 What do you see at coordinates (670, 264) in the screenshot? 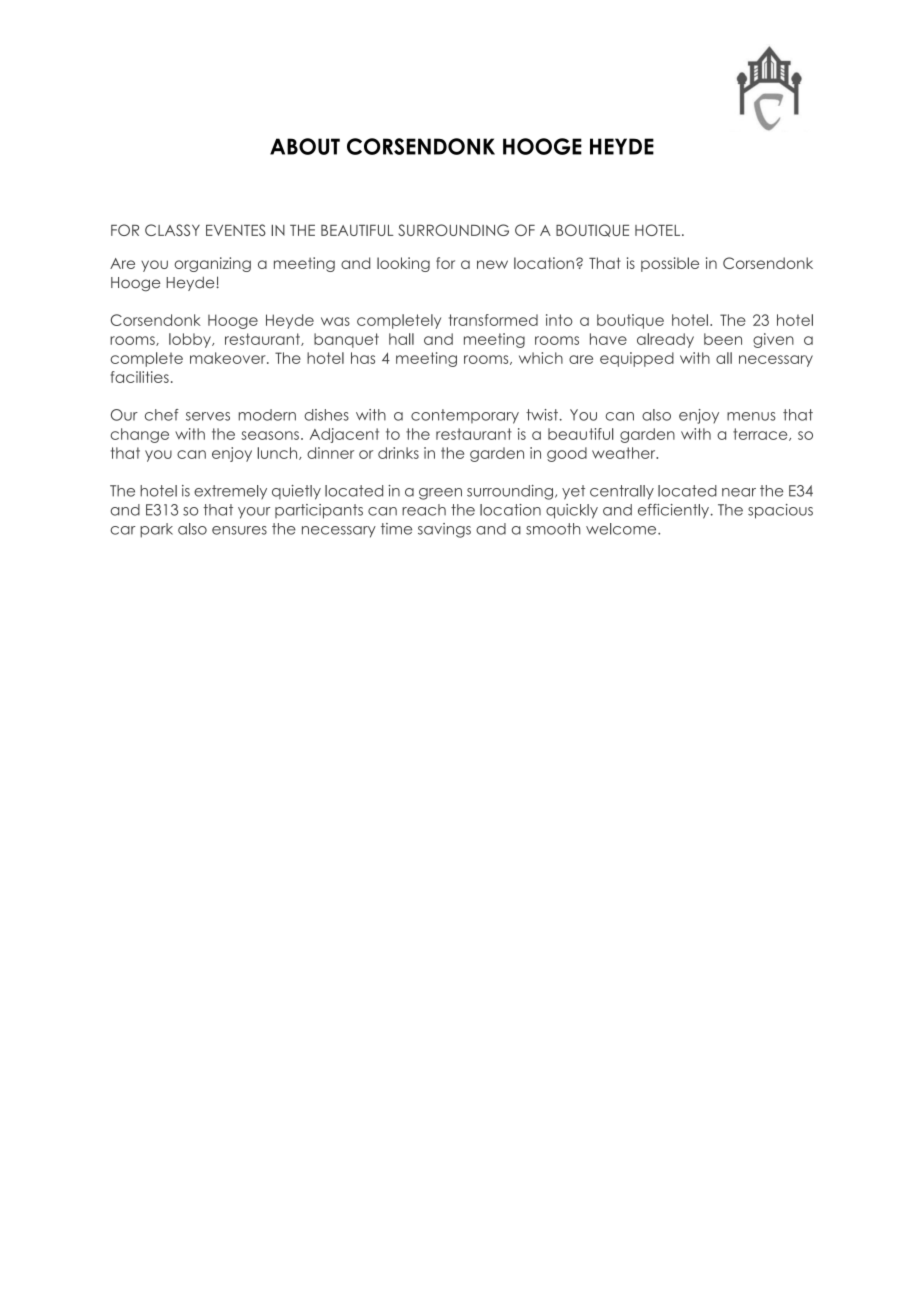
I see `possible` at bounding box center [670, 264].
